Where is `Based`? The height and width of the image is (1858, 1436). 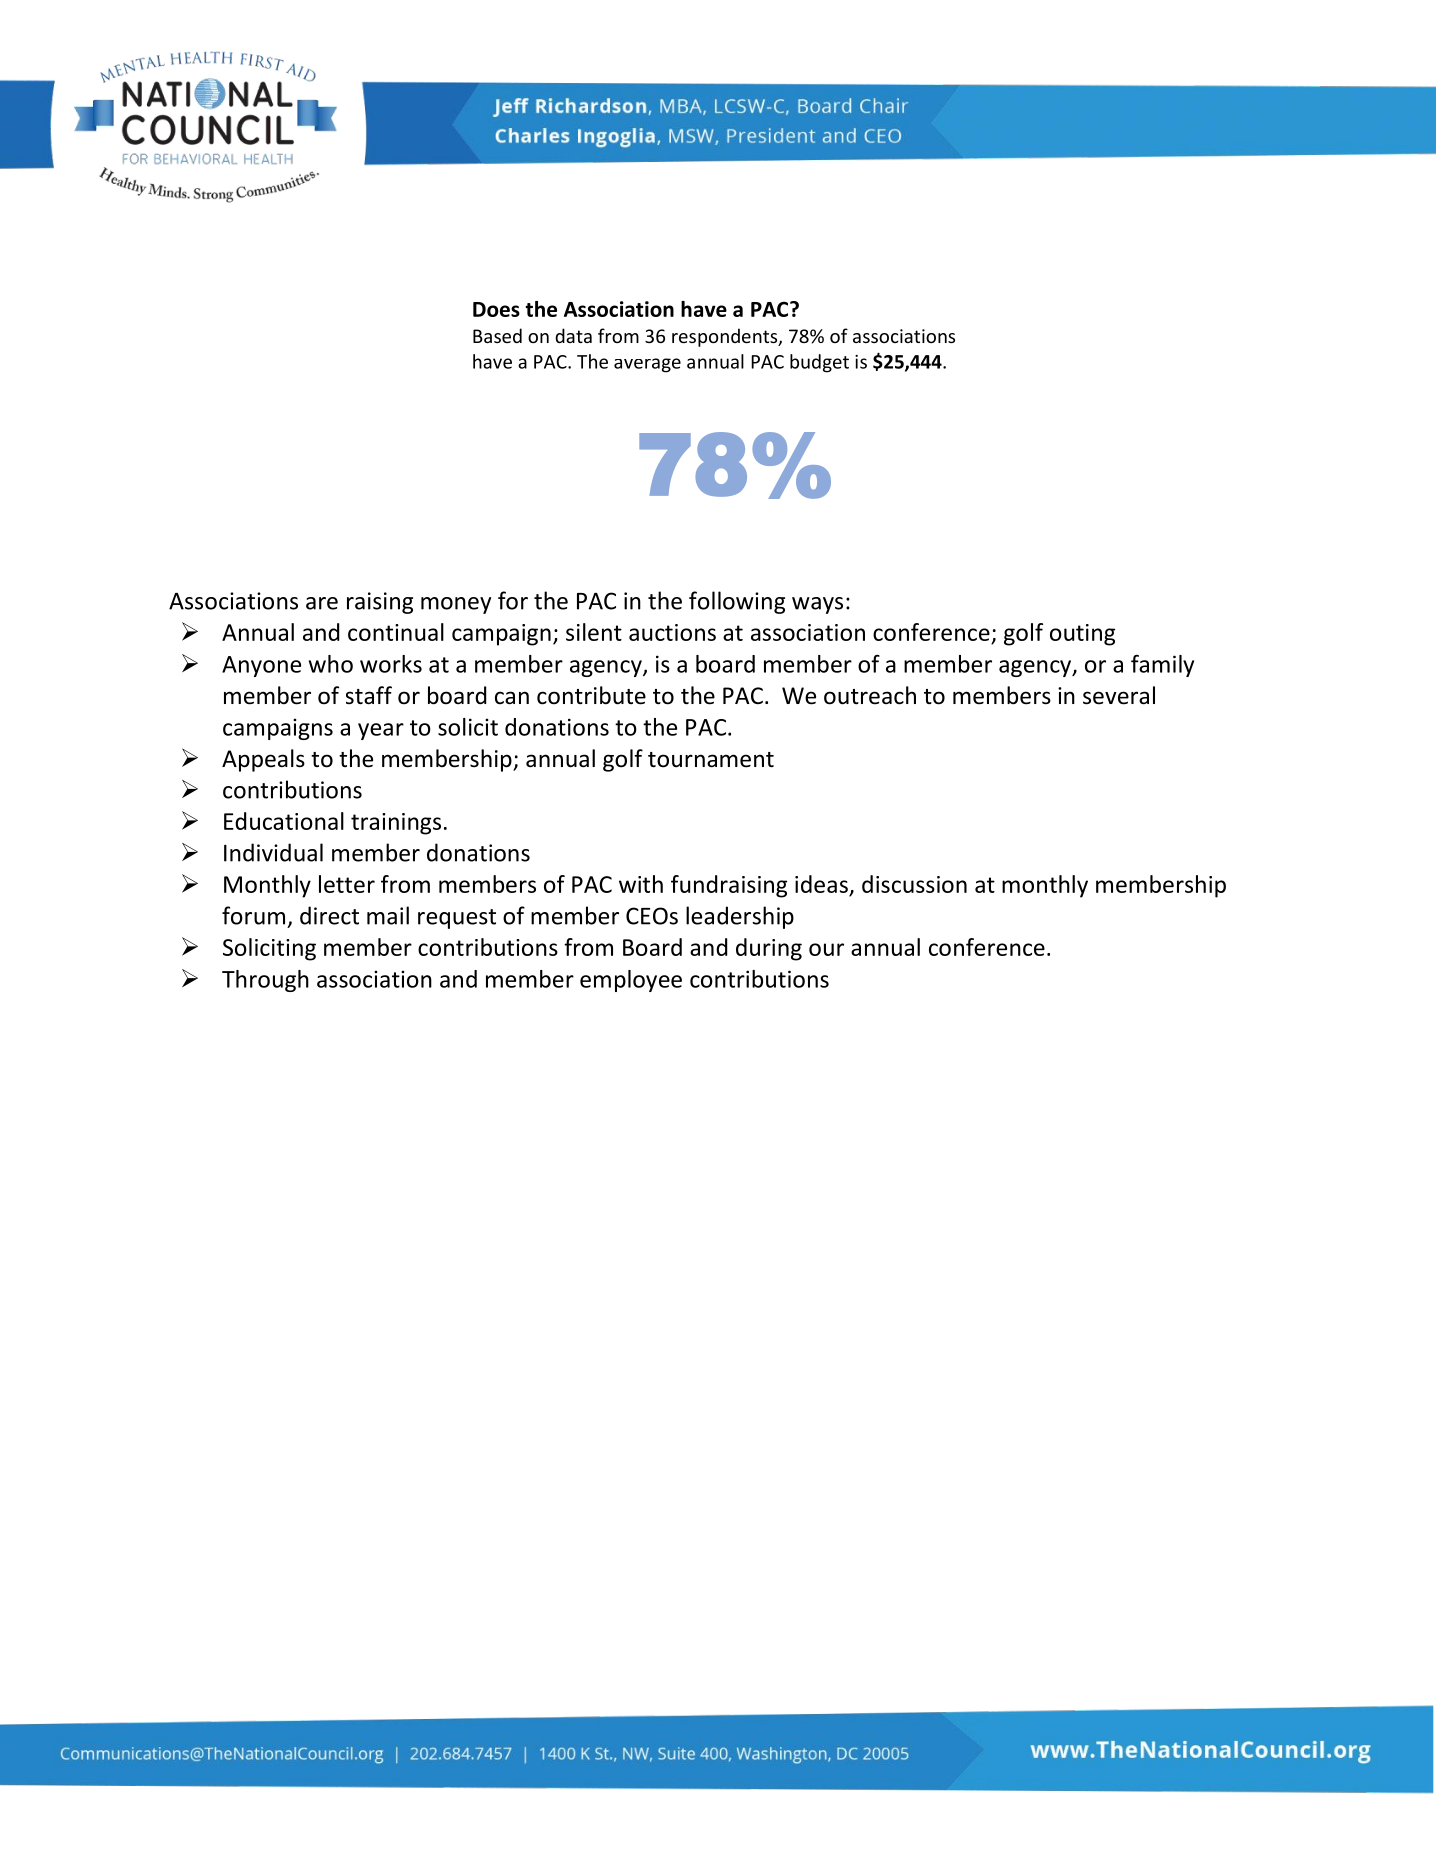 Based is located at coordinates (497, 335).
